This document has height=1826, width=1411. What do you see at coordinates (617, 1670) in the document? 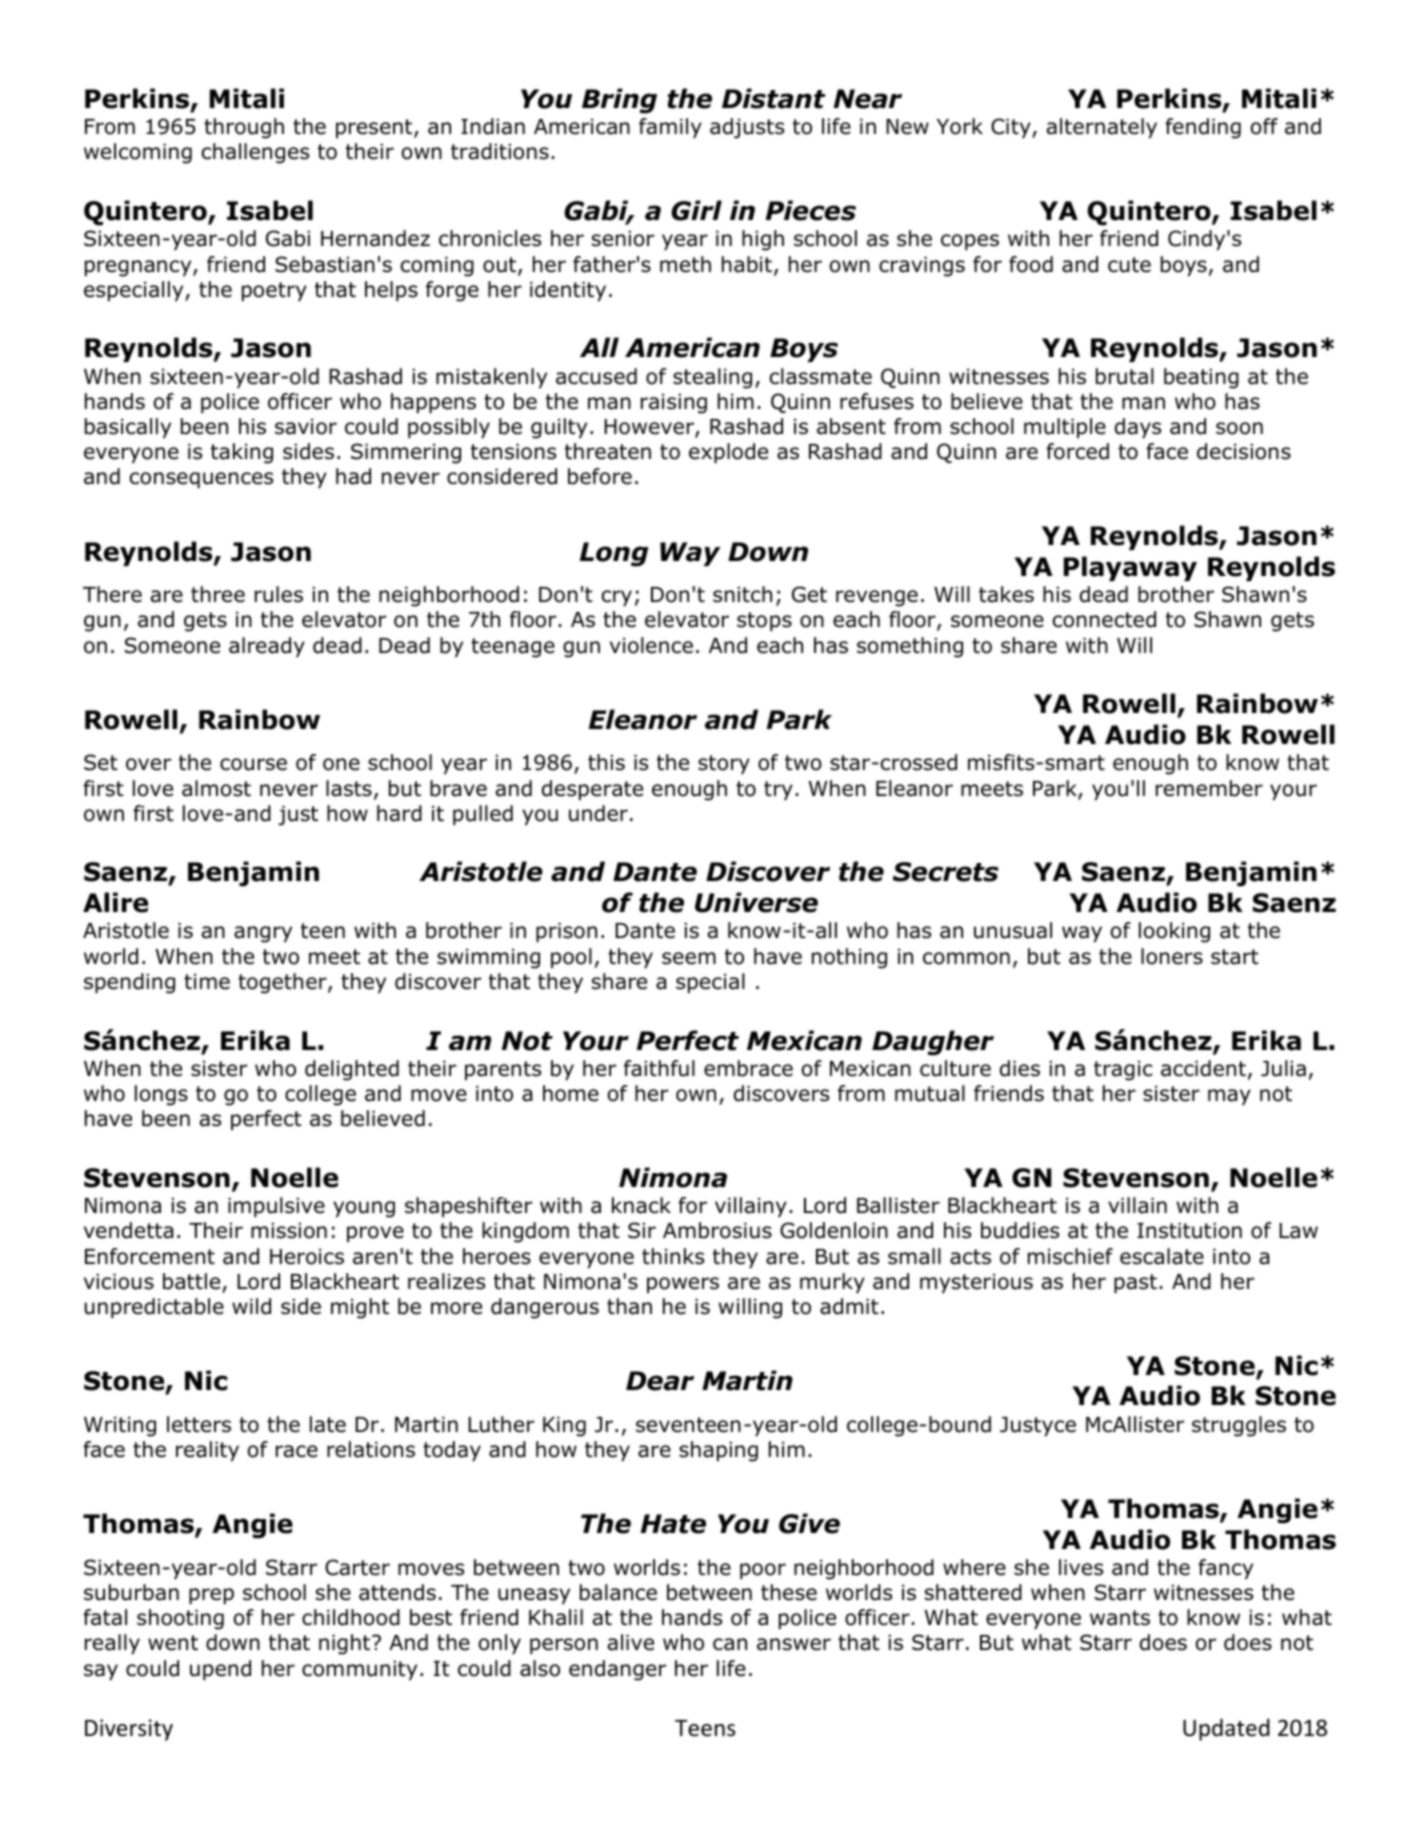
I see `endanger` at bounding box center [617, 1670].
